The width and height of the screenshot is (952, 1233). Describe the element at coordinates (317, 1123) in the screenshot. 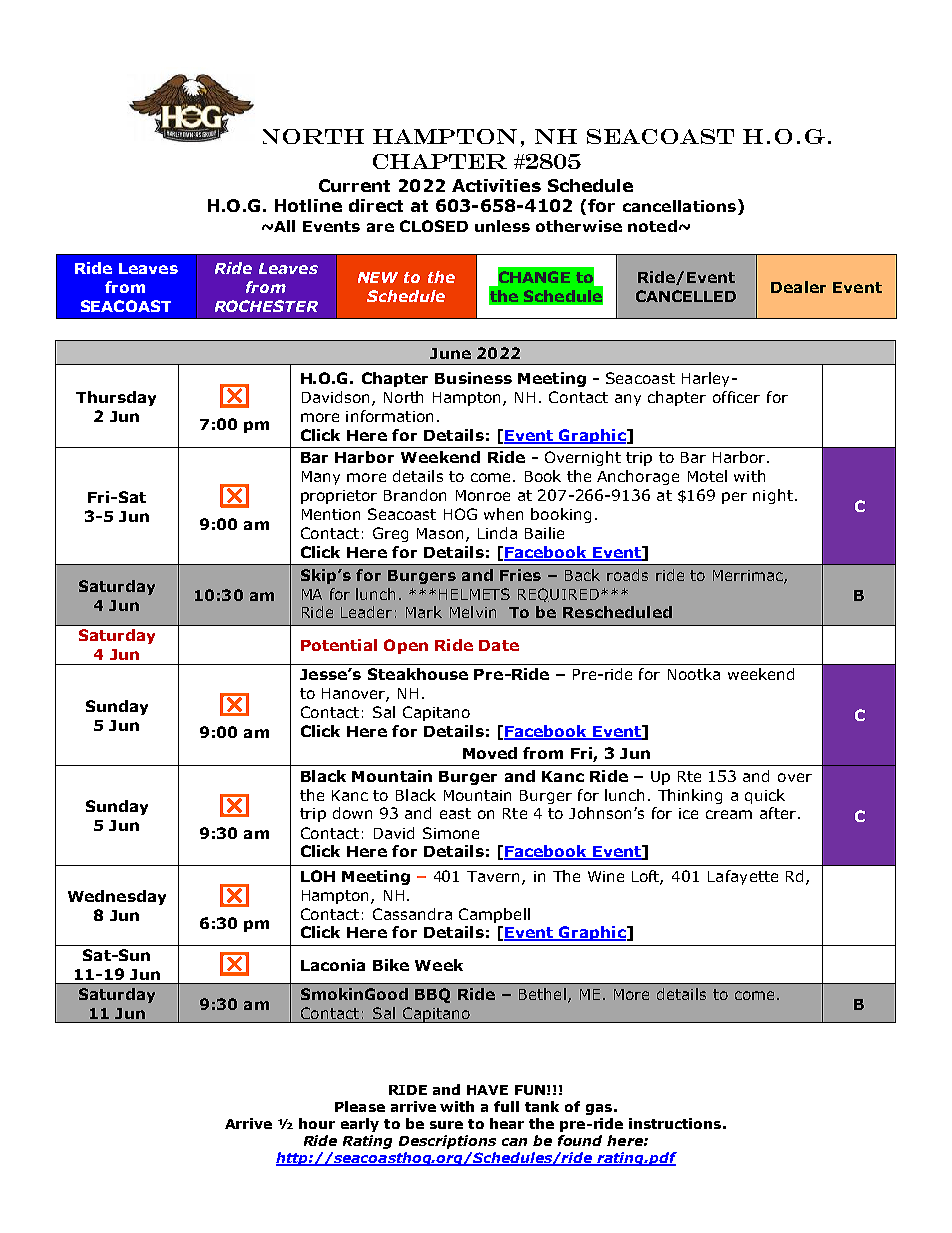

I see `hour` at that location.
